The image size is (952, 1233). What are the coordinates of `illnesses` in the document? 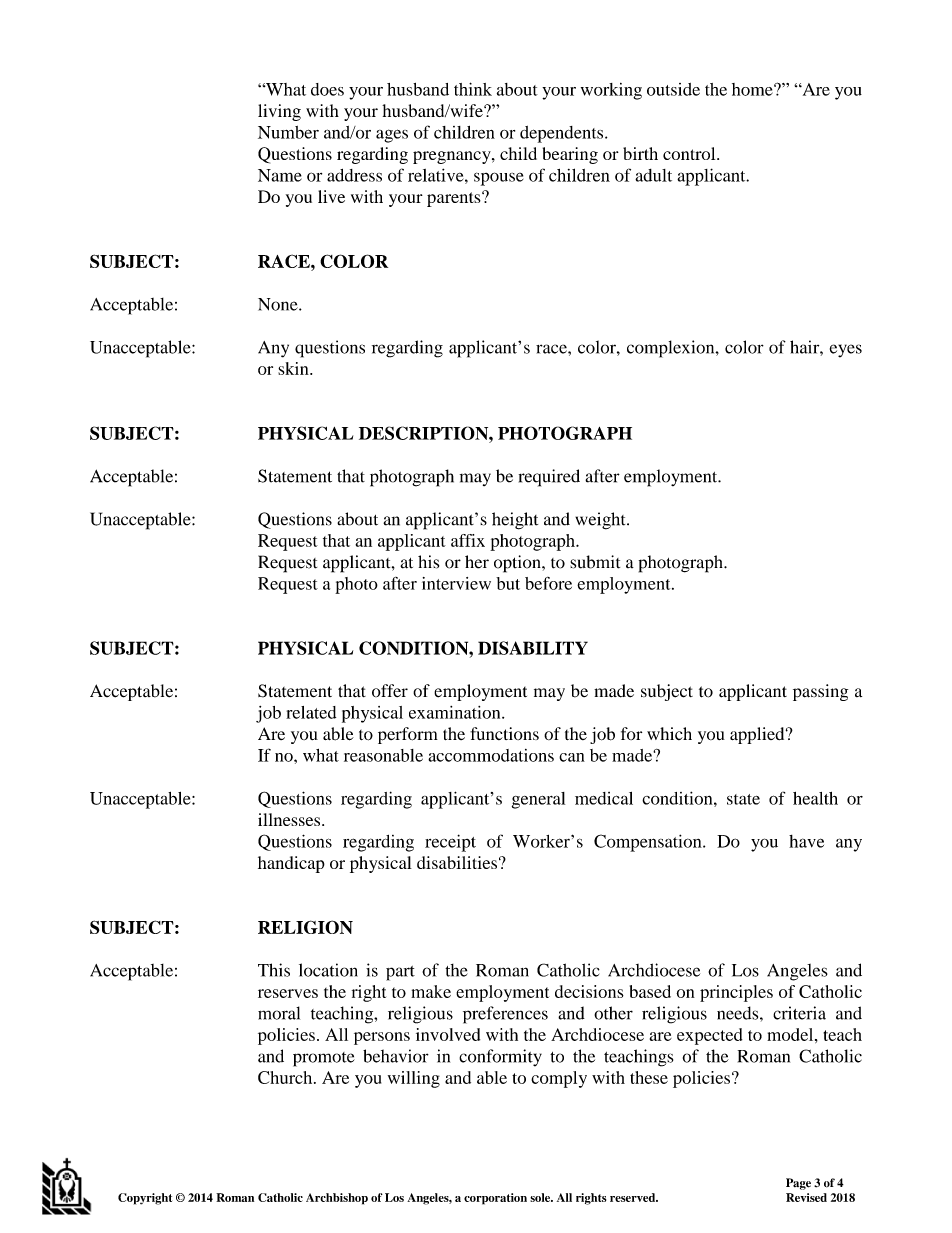 It's located at (290, 819).
